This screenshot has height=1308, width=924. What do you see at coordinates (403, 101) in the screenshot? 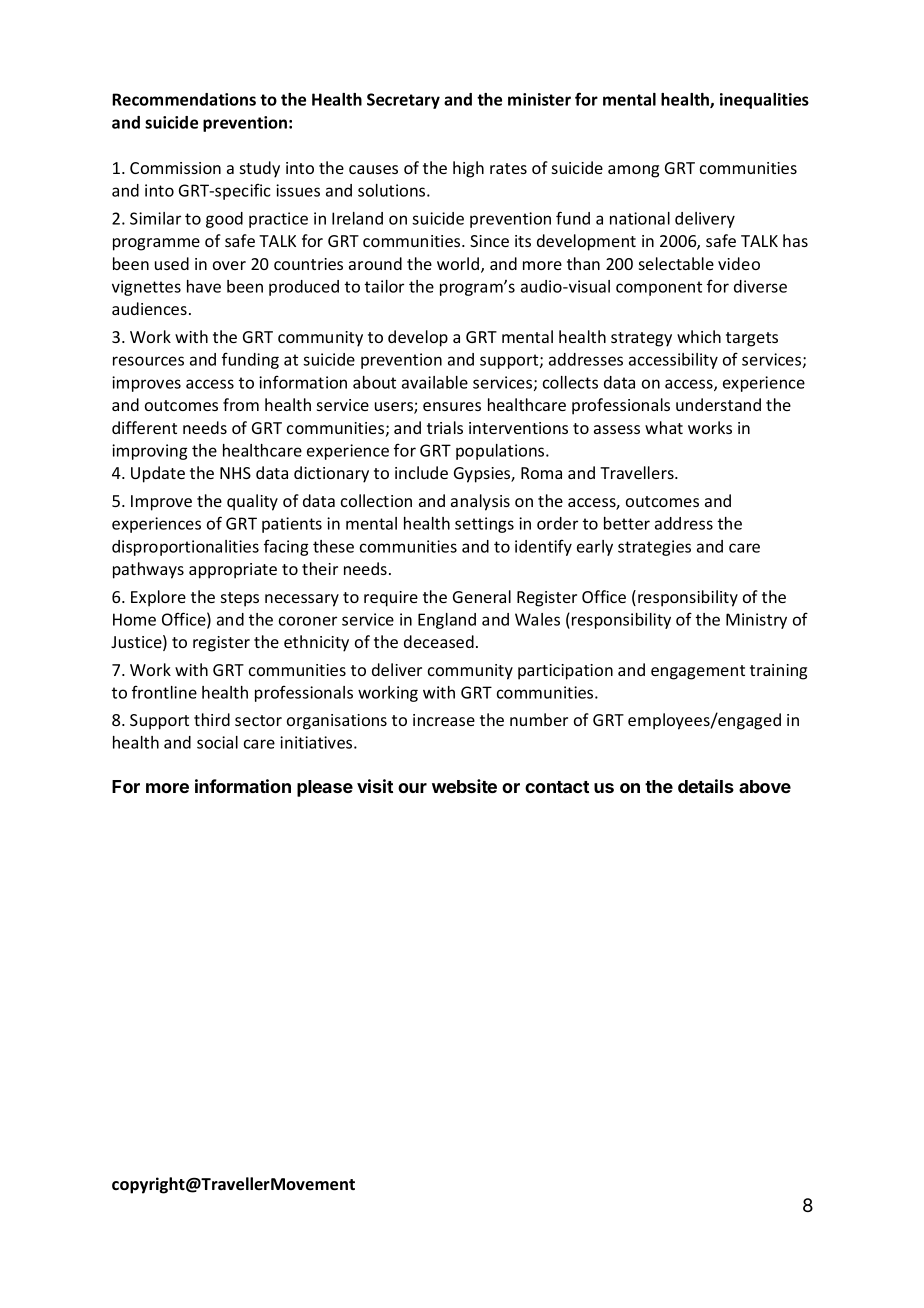
I see `Secretary` at bounding box center [403, 101].
